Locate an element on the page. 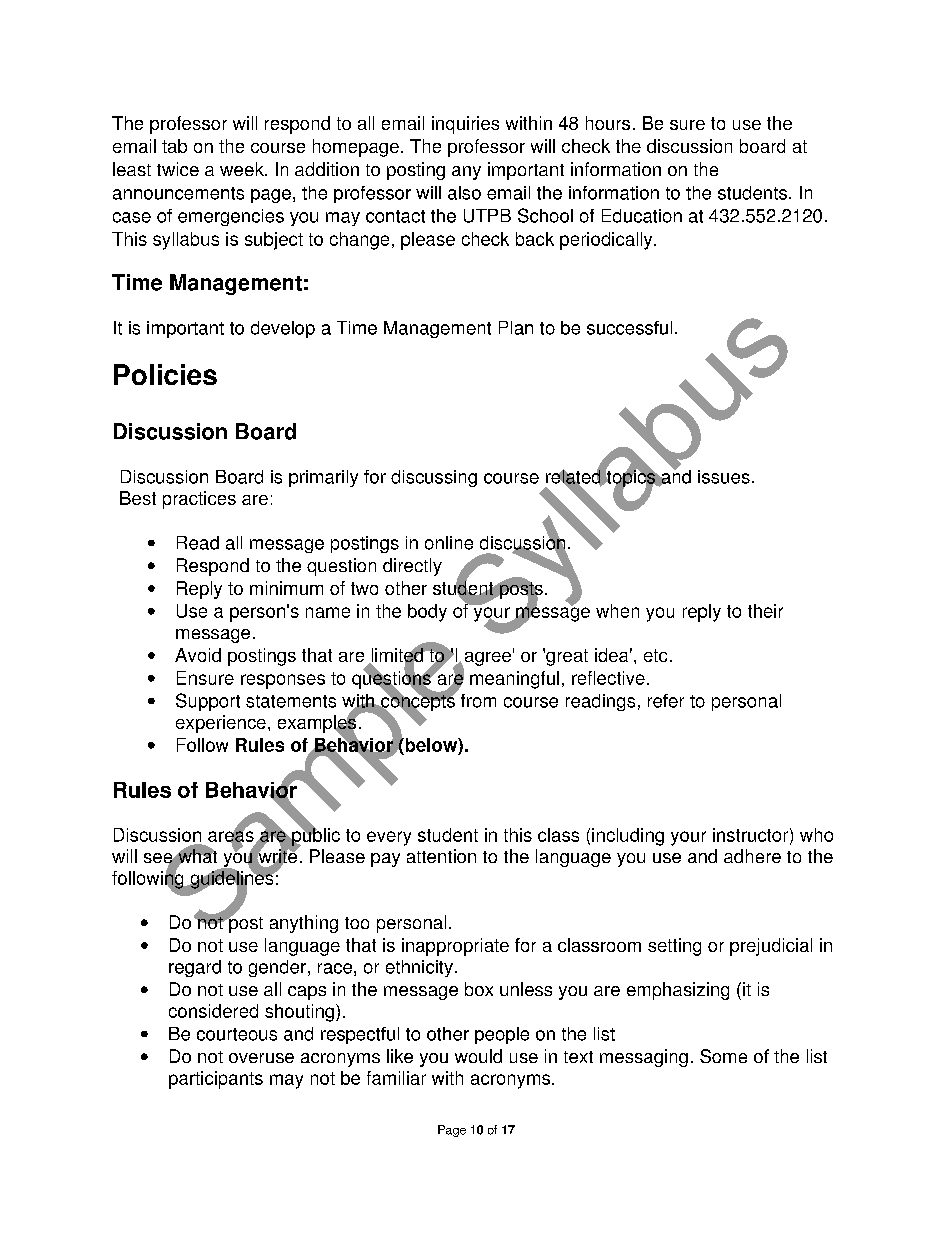  courteous is located at coordinates (237, 1034).
